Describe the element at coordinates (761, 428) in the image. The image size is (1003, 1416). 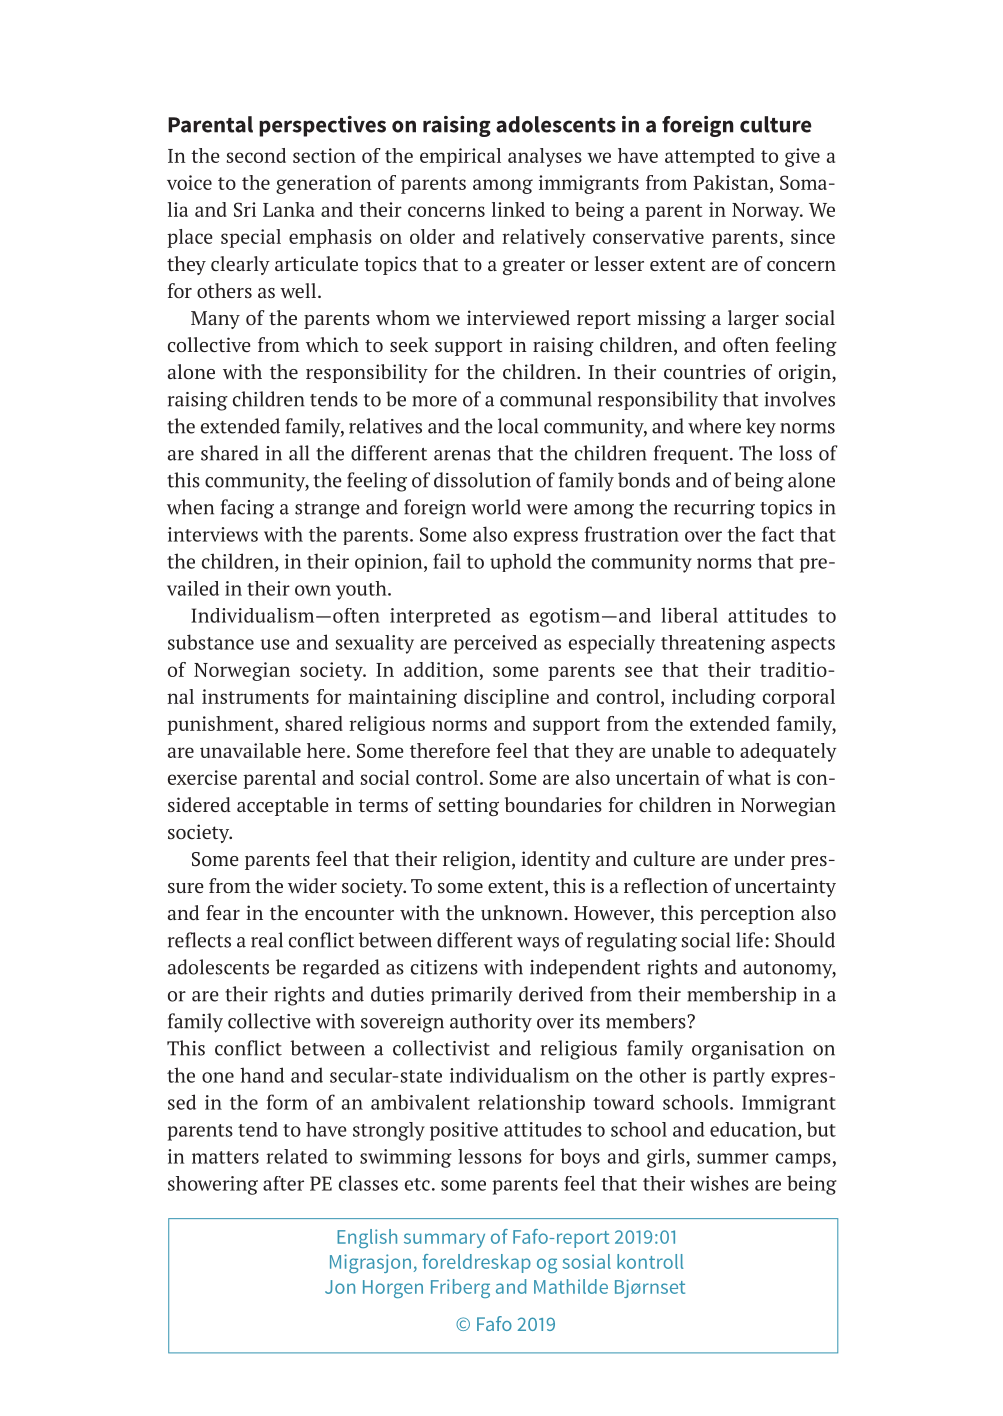
I see `key` at that location.
